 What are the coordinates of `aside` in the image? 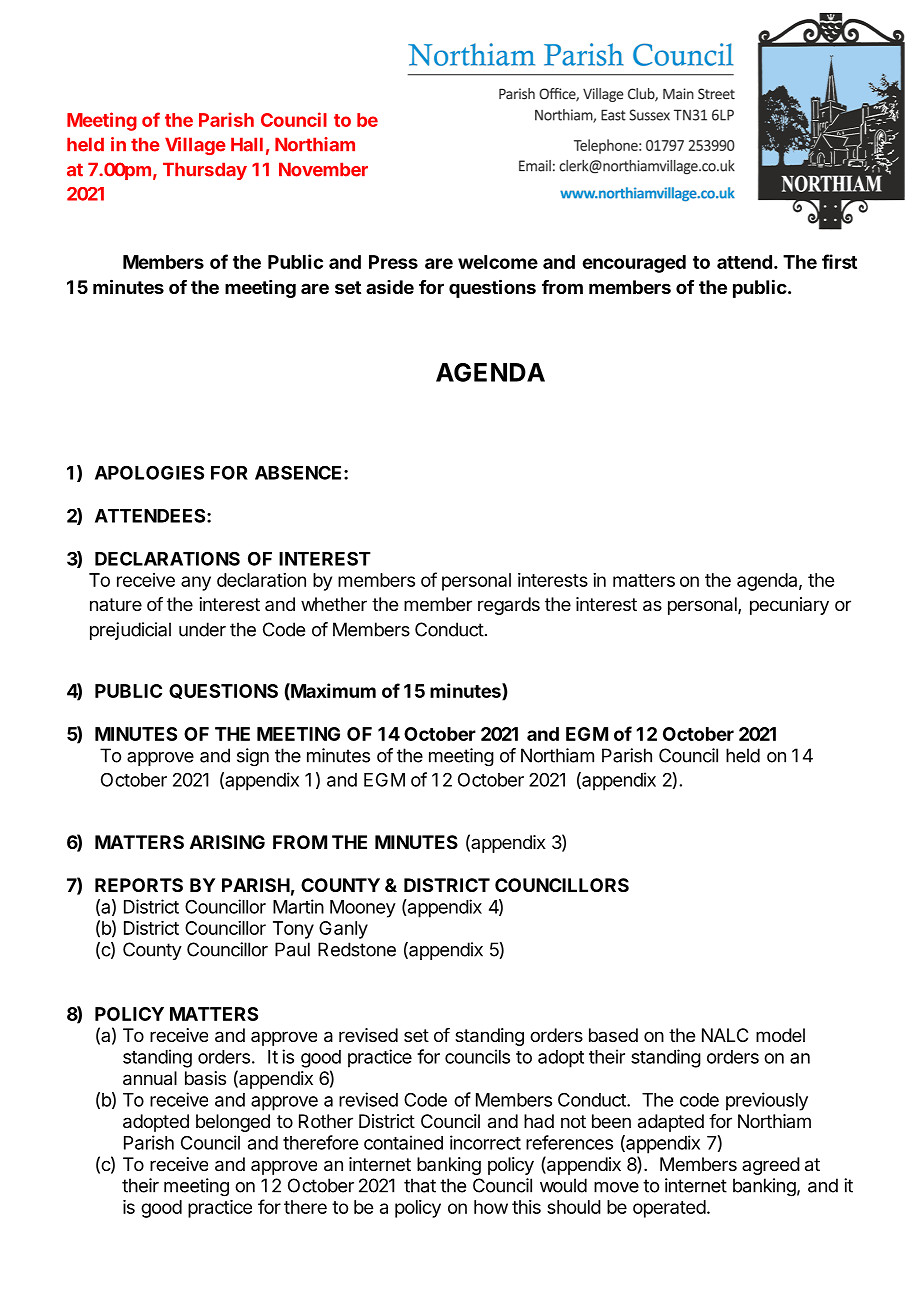 It's located at (390, 287).
